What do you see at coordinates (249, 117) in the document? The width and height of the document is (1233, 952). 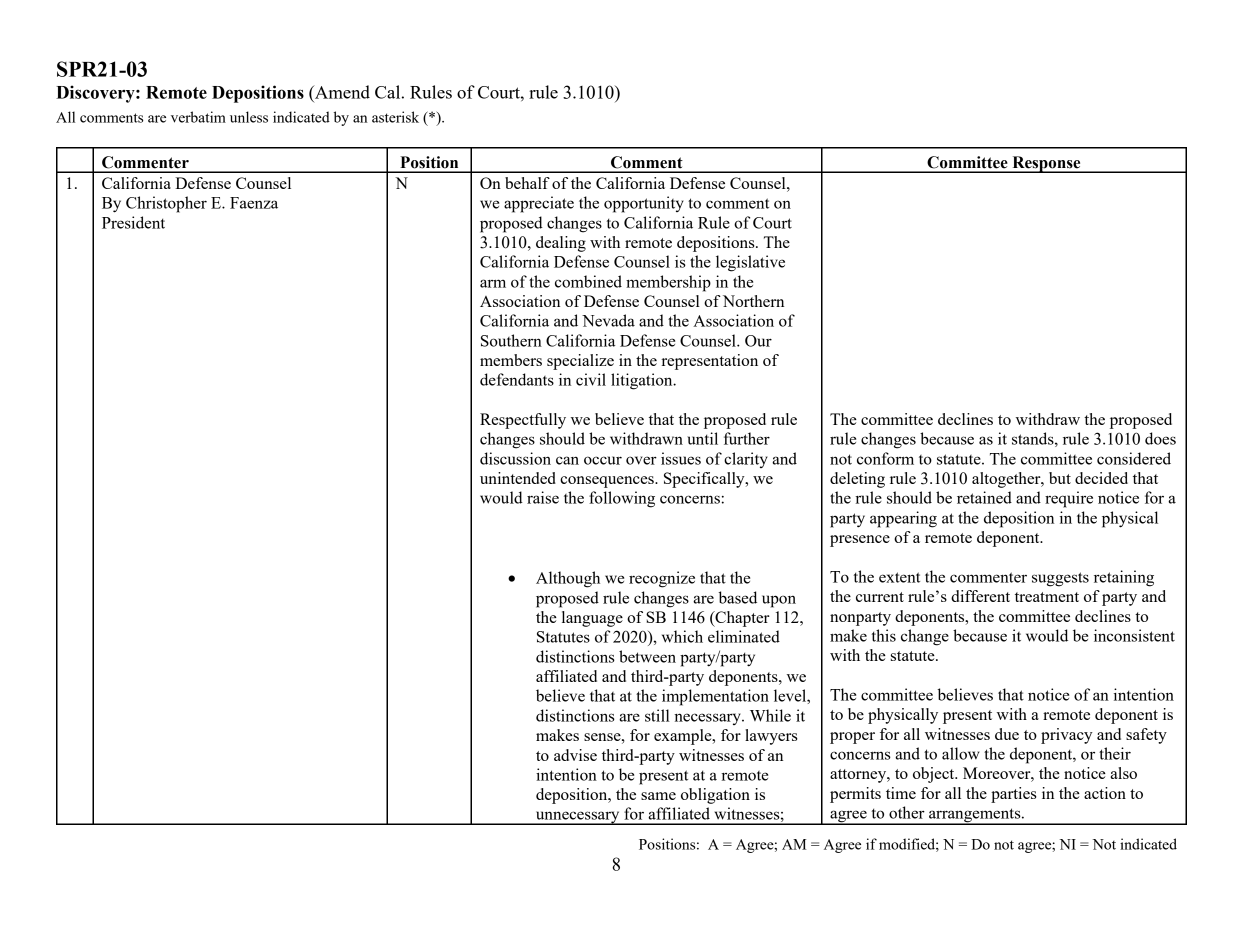 I see `unless` at bounding box center [249, 117].
